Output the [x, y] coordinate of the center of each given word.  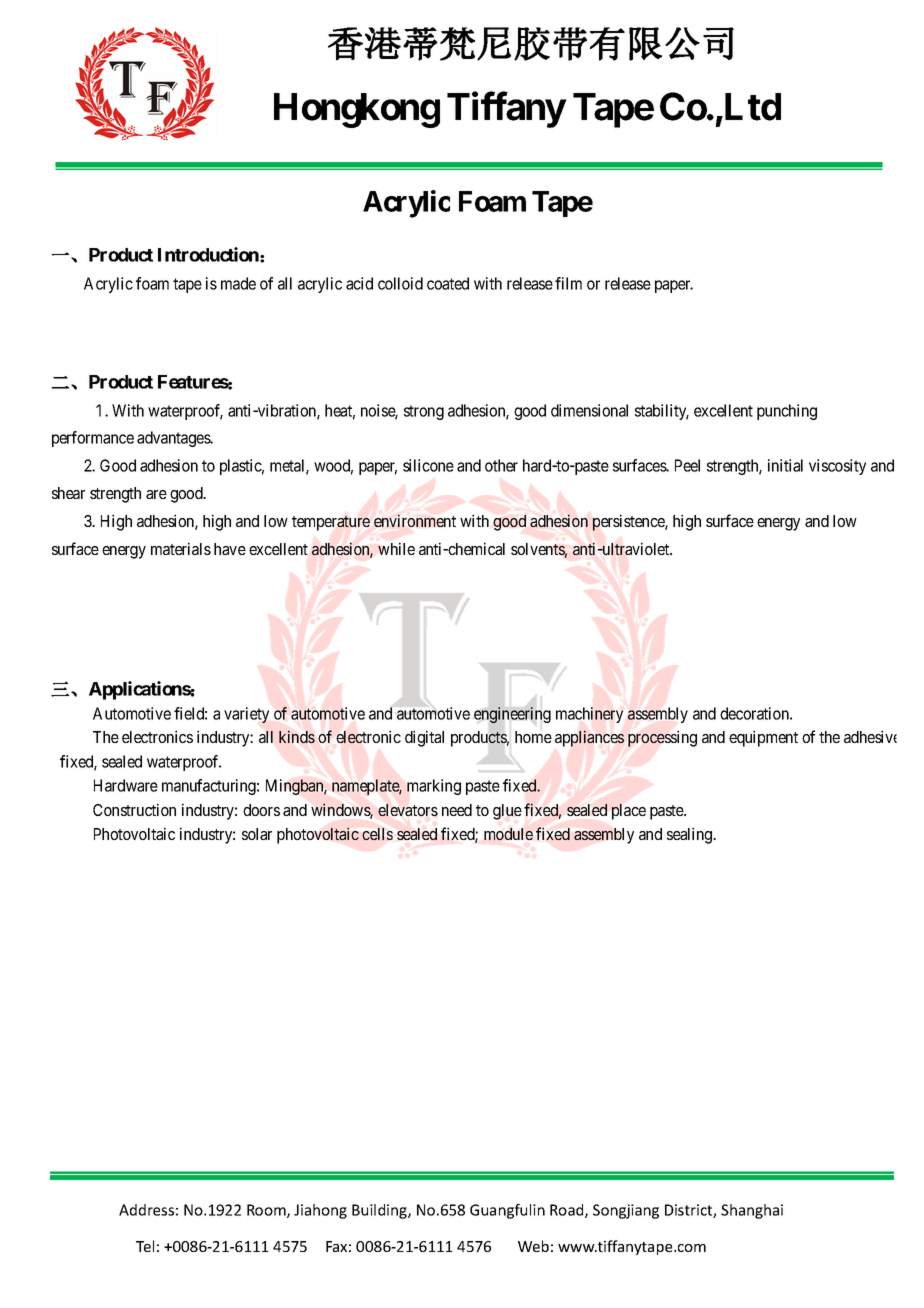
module [508, 834]
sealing [691, 835]
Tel [145, 1246]
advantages [174, 439]
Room [267, 1211]
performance [93, 439]
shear [68, 493]
